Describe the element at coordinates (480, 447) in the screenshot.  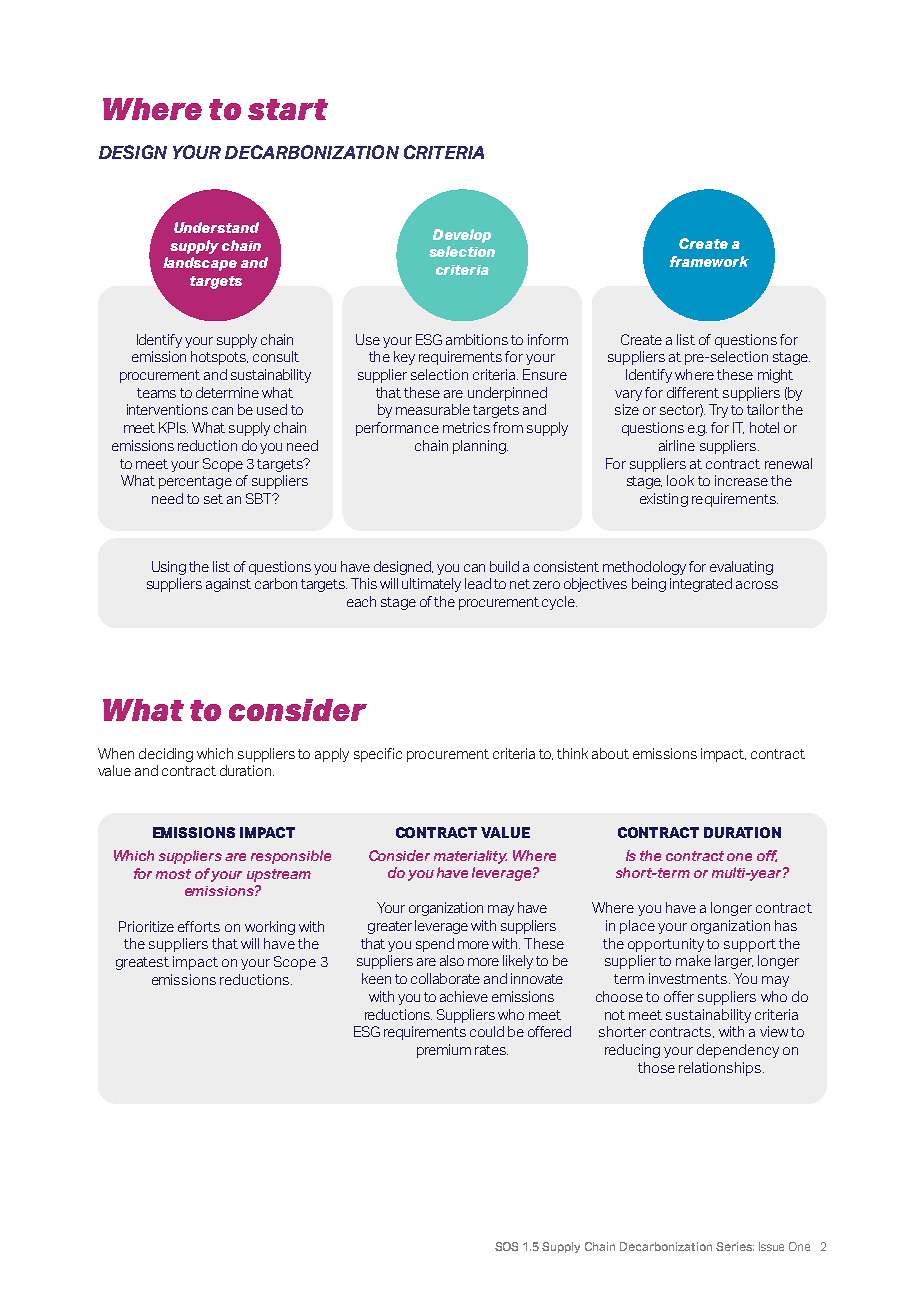
I see `planning` at that location.
